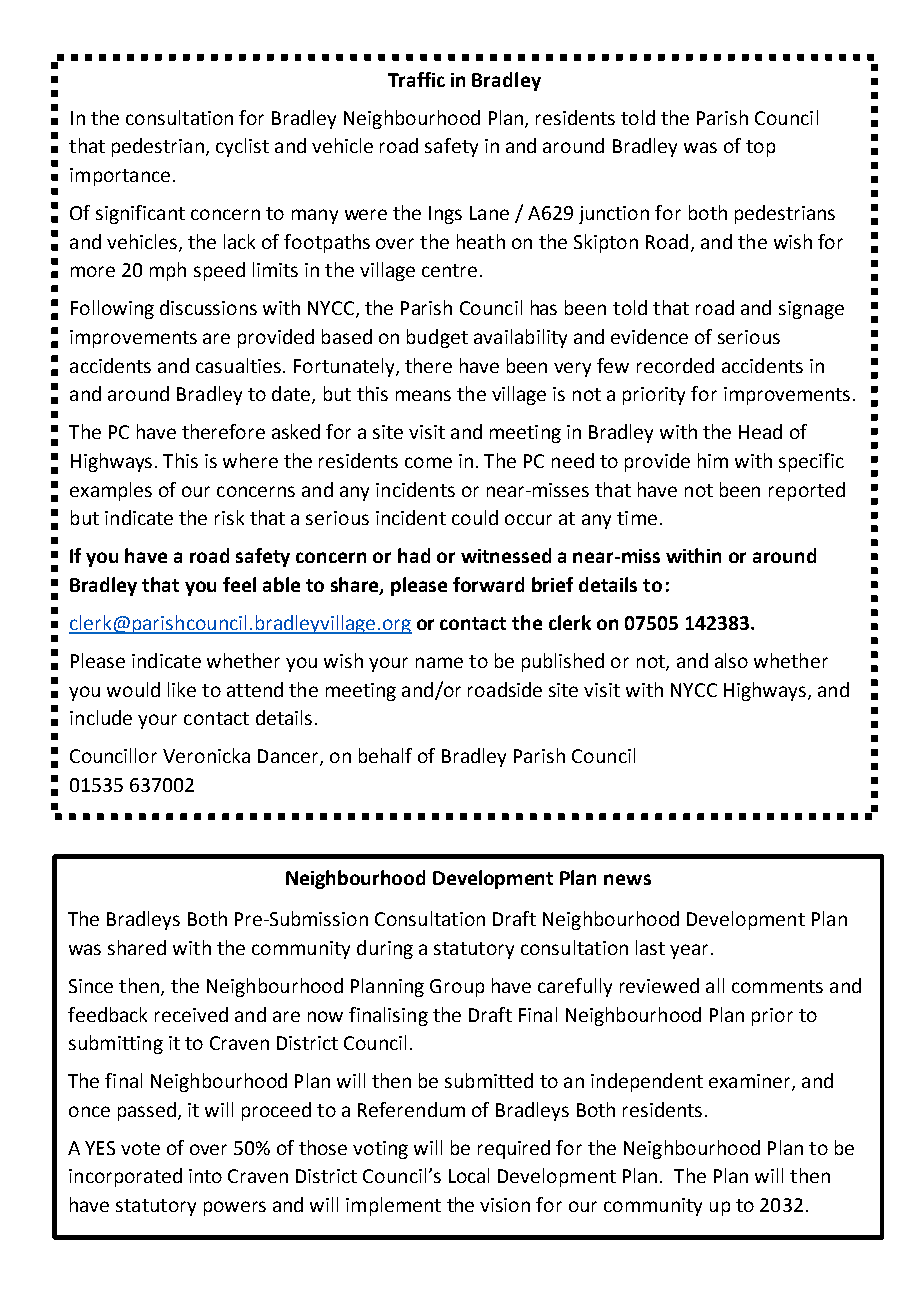 The height and width of the screenshot is (1308, 924). I want to click on cyclist, so click(242, 147).
